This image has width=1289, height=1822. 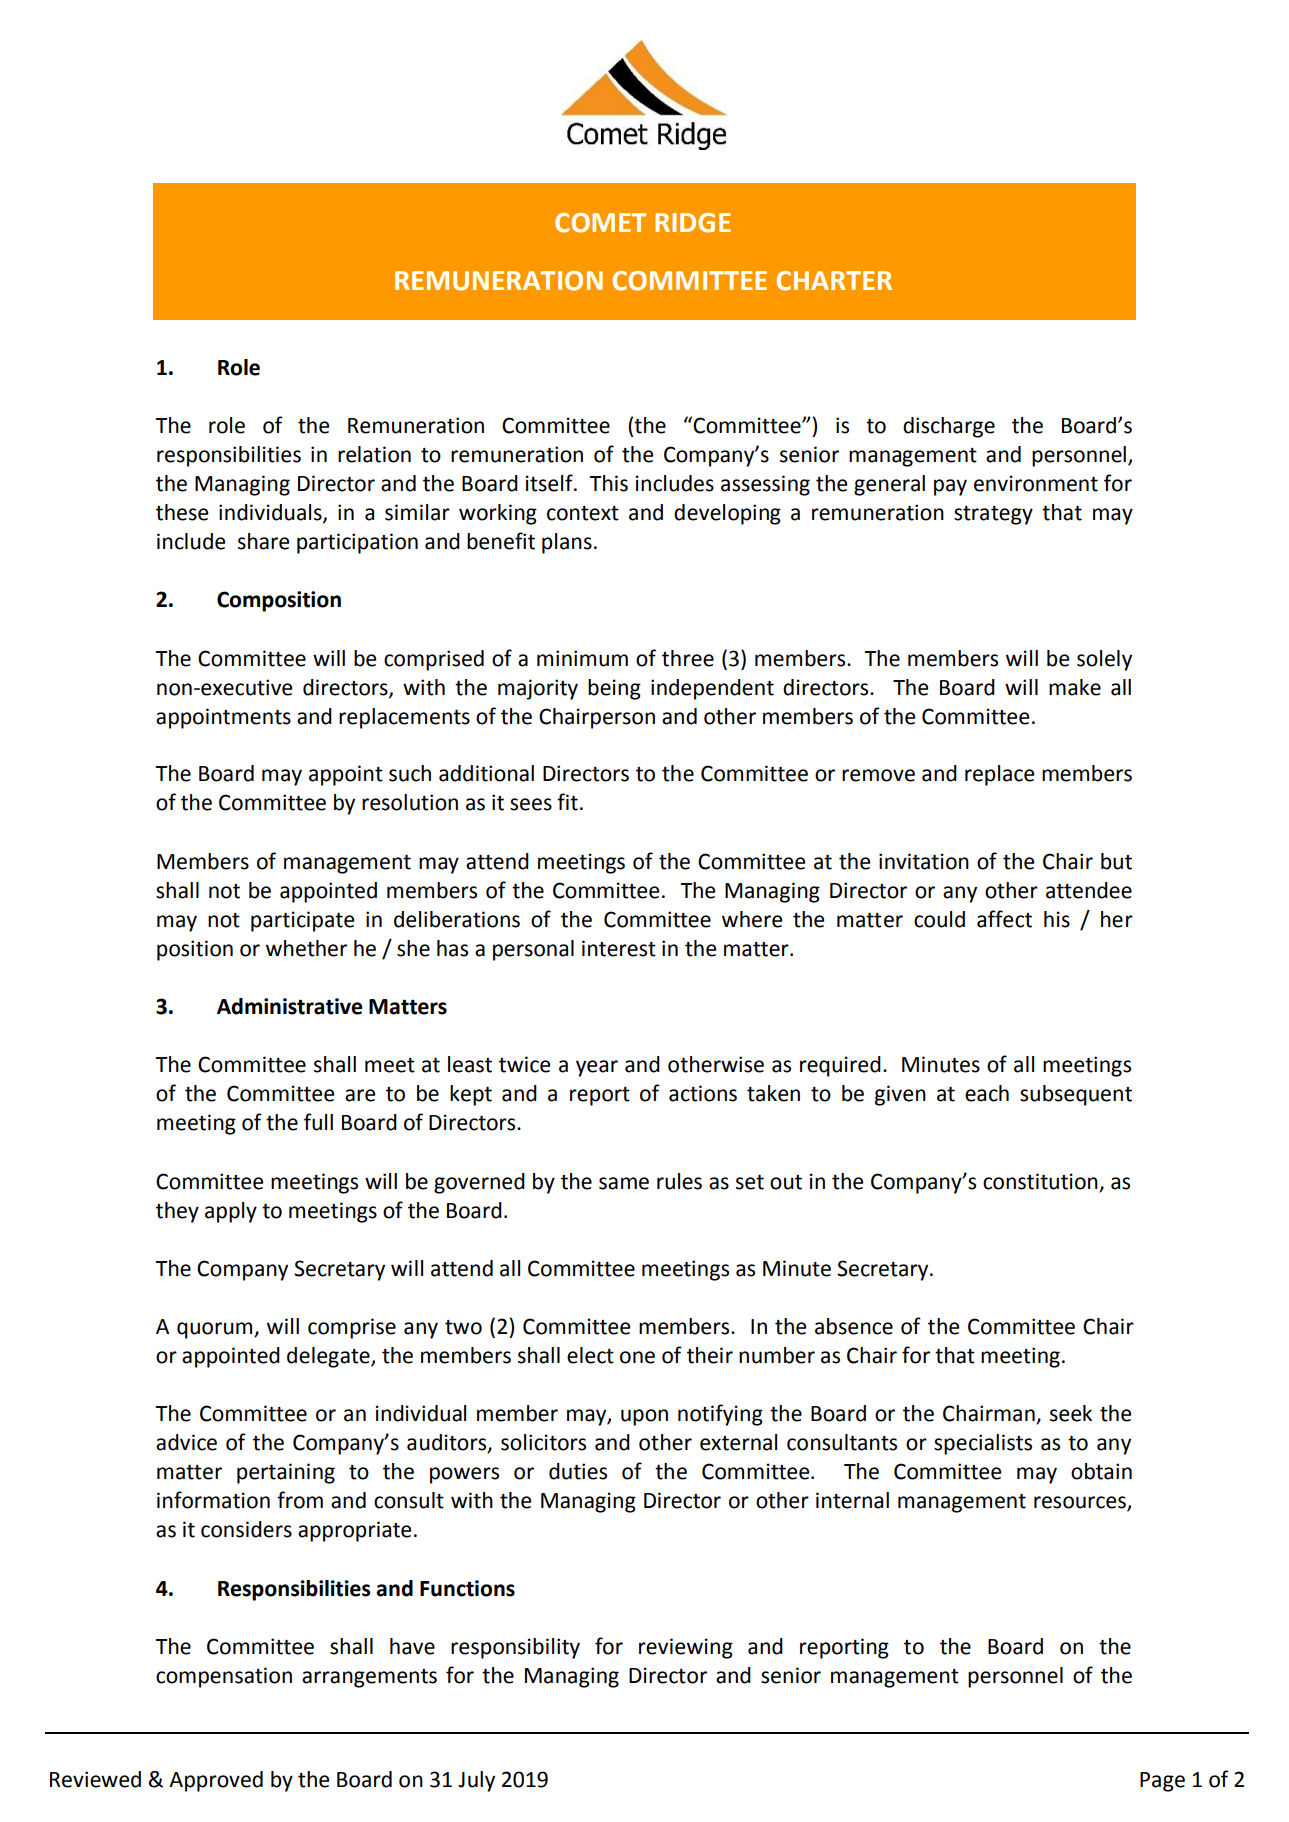 I want to click on Administrative, so click(x=289, y=1006).
